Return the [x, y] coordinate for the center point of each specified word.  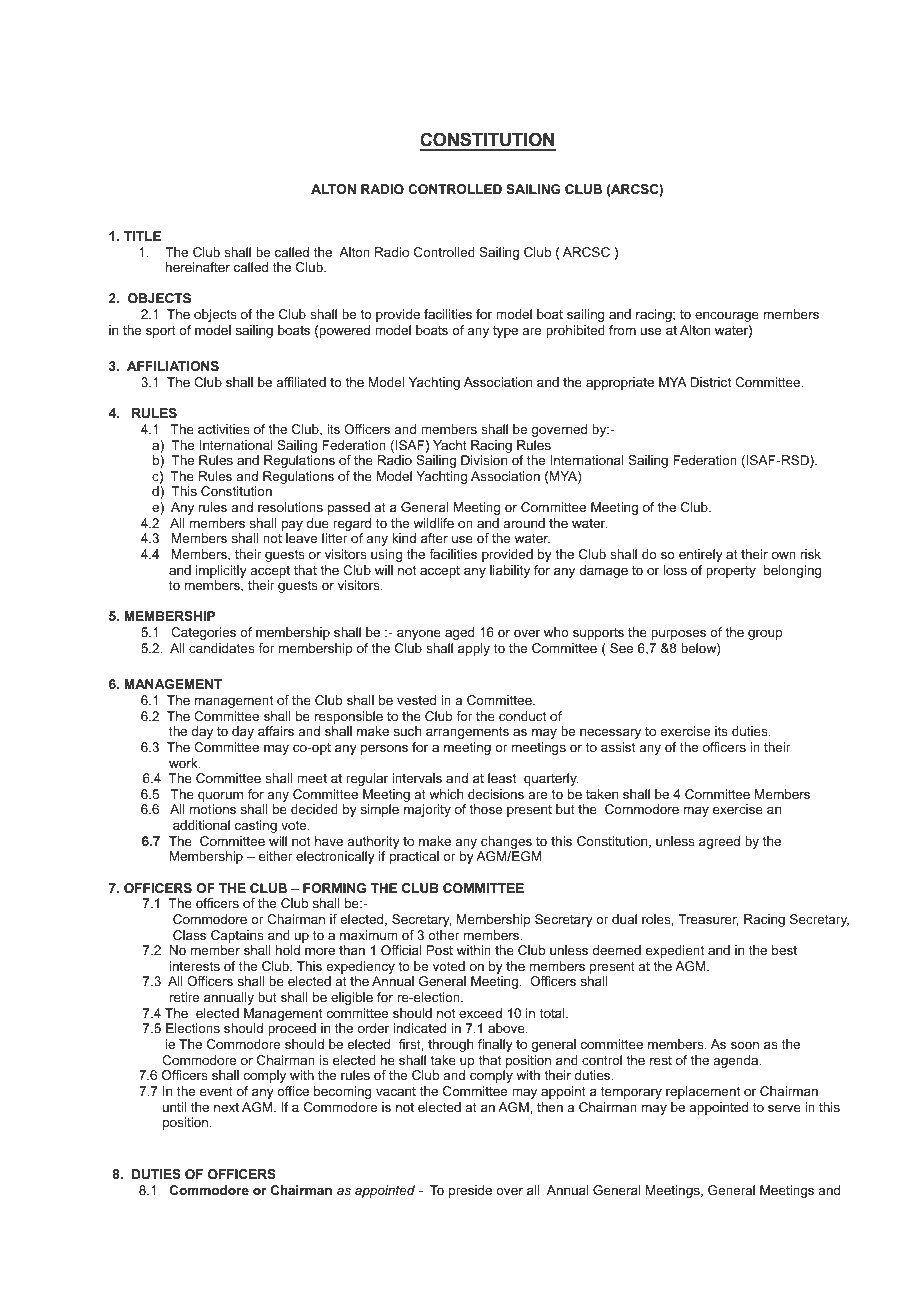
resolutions [290, 507]
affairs [276, 731]
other [444, 935]
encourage [727, 317]
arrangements [467, 733]
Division [484, 460]
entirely [701, 555]
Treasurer [708, 920]
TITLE [142, 236]
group [765, 635]
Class [189, 935]
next [226, 1107]
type [505, 332]
